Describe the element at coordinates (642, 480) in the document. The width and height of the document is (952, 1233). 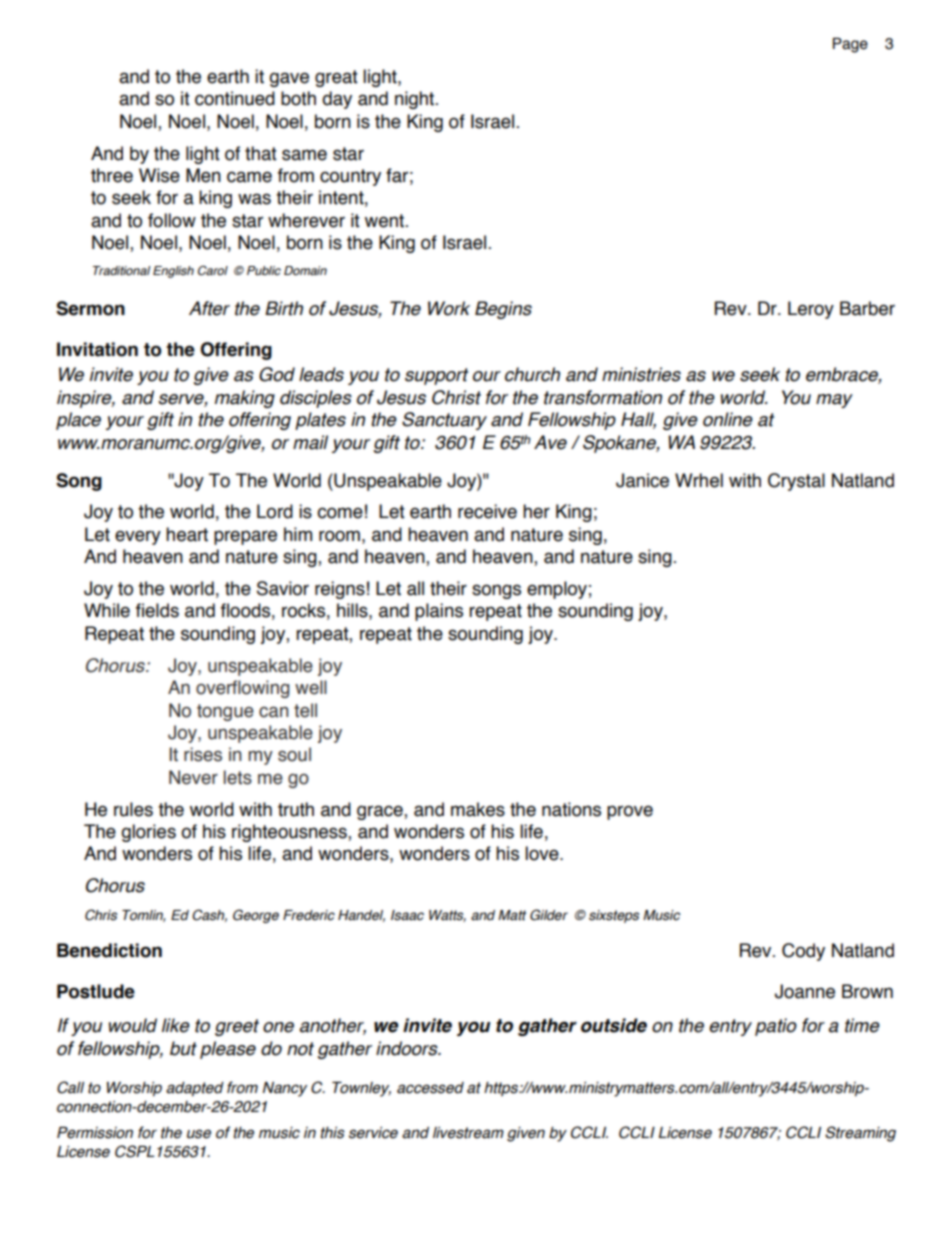
I see `Janice` at that location.
